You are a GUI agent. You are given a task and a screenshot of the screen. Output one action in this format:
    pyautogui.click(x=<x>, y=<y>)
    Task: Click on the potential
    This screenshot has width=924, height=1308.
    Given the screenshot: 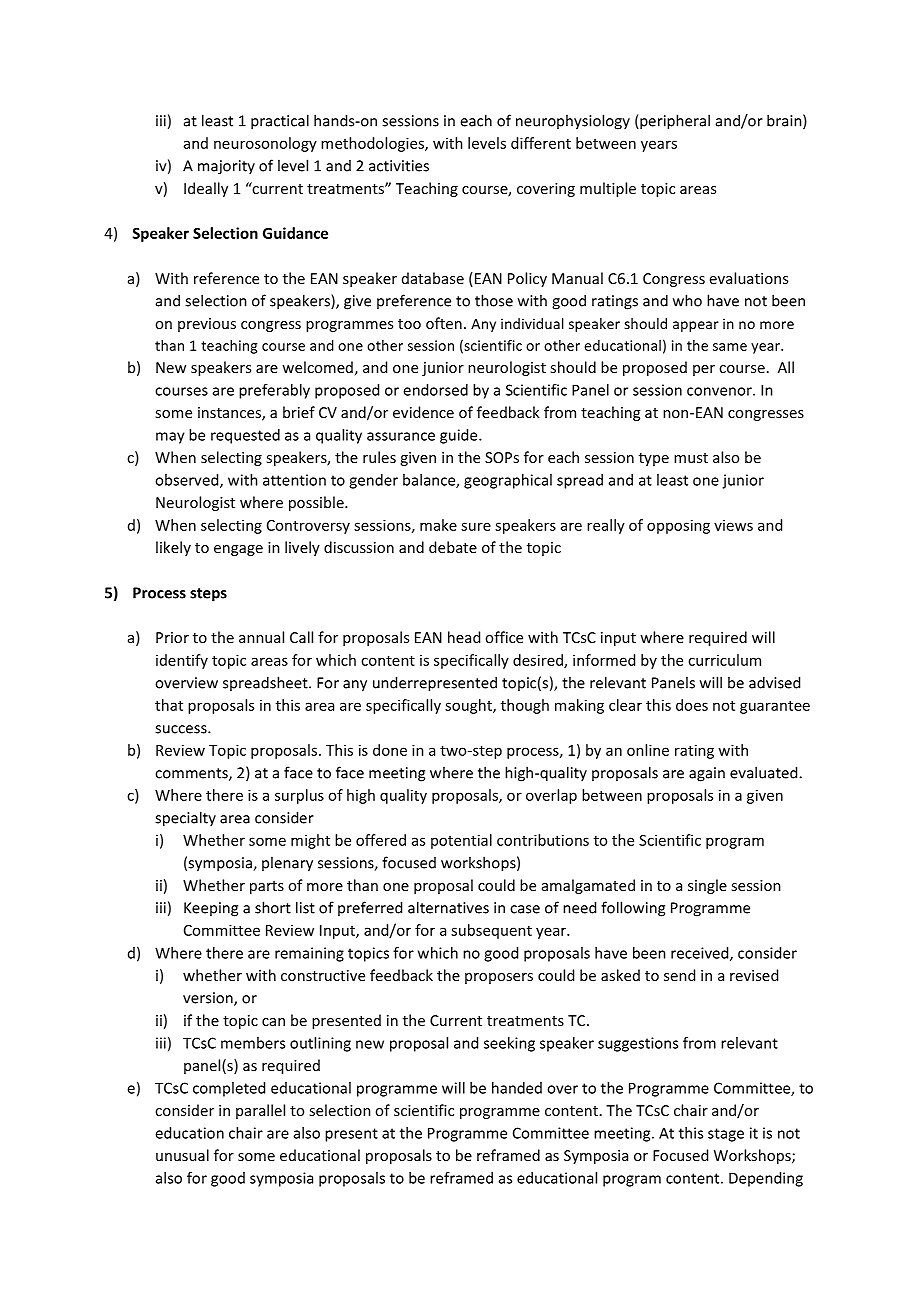 What is the action you would take?
    pyautogui.click(x=461, y=841)
